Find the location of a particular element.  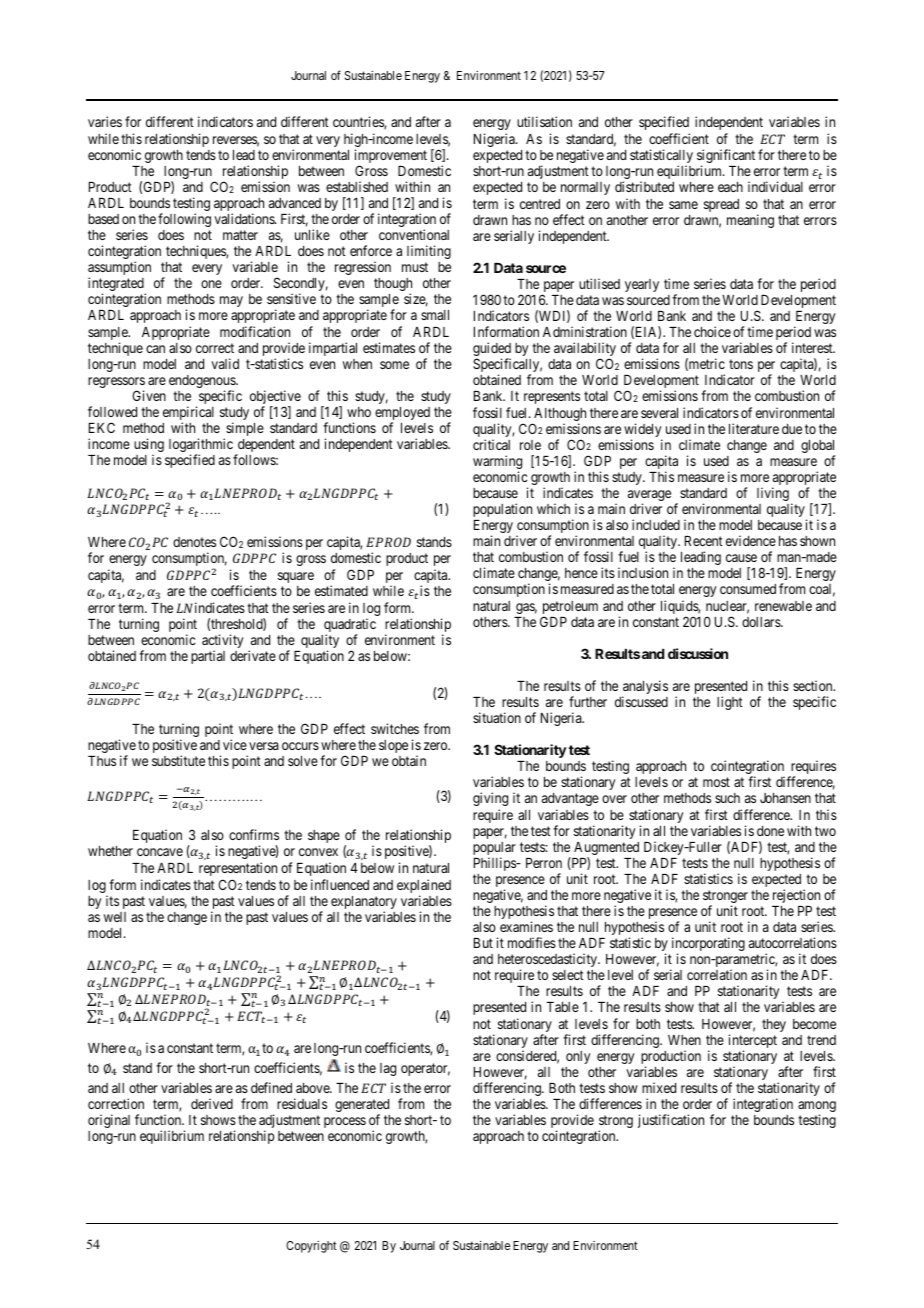

modifies is located at coordinates (532, 942).
